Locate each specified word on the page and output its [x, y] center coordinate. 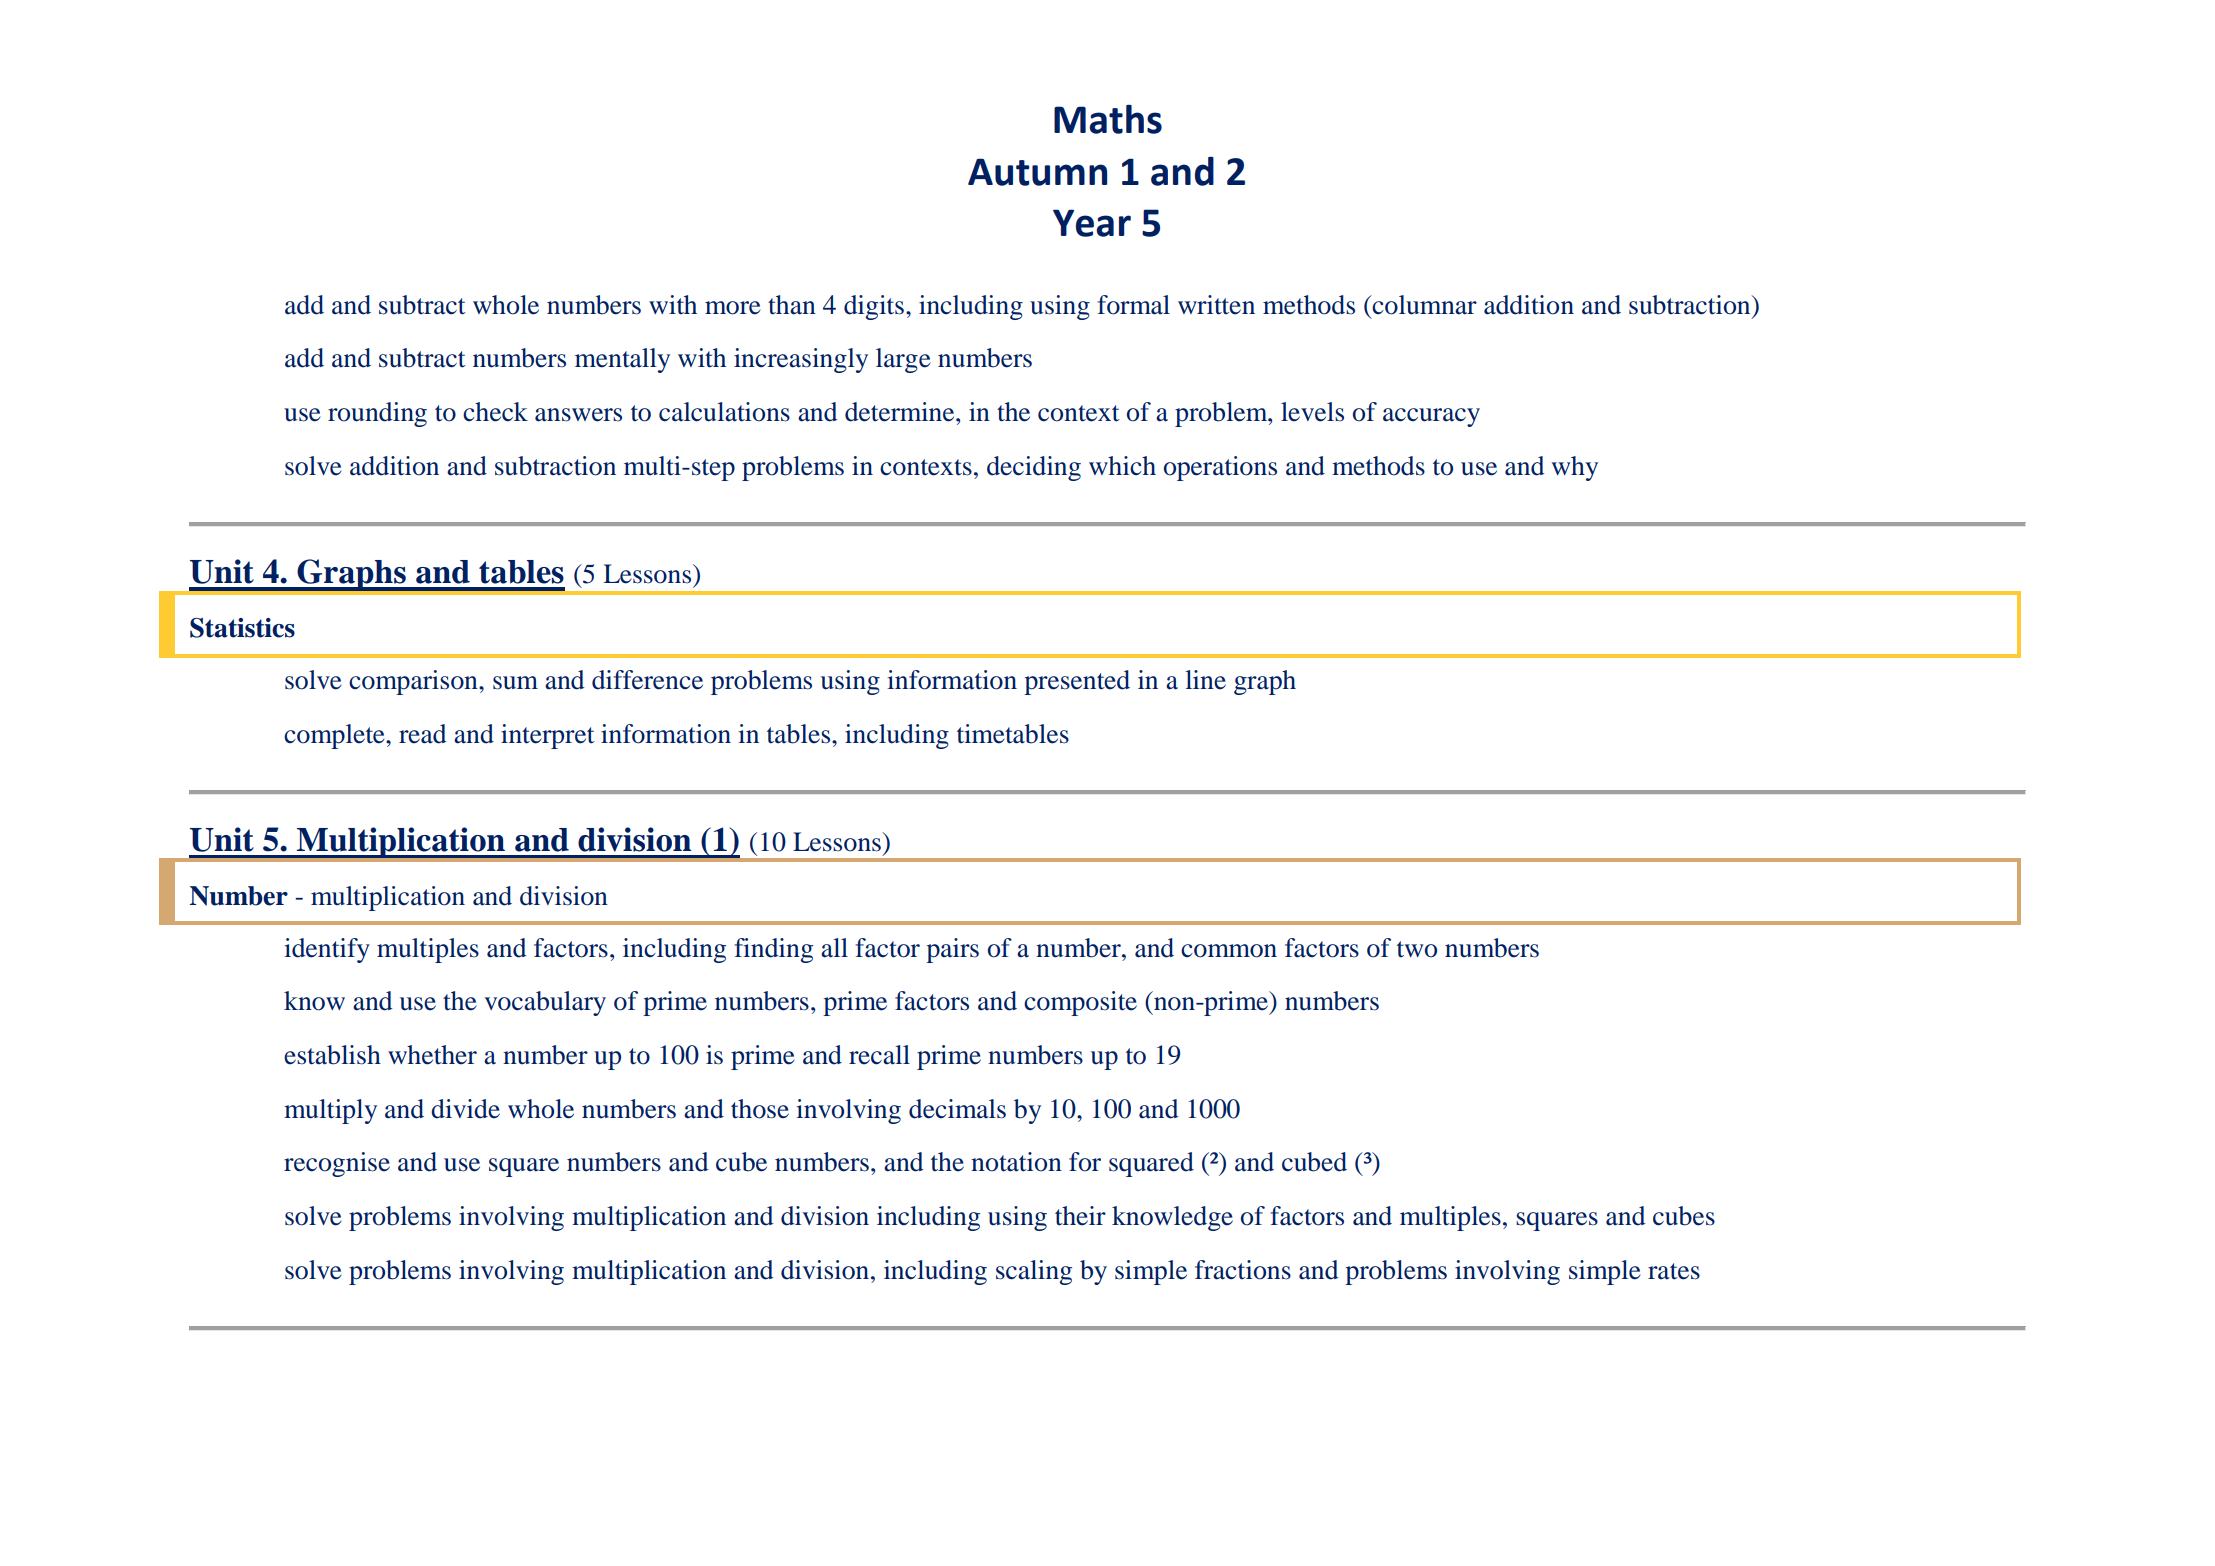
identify [327, 950]
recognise [337, 1164]
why [1575, 468]
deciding [1034, 468]
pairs [952, 950]
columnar [1423, 305]
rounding [377, 414]
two [1417, 949]
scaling [1034, 1272]
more [733, 308]
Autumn [1037, 172]
